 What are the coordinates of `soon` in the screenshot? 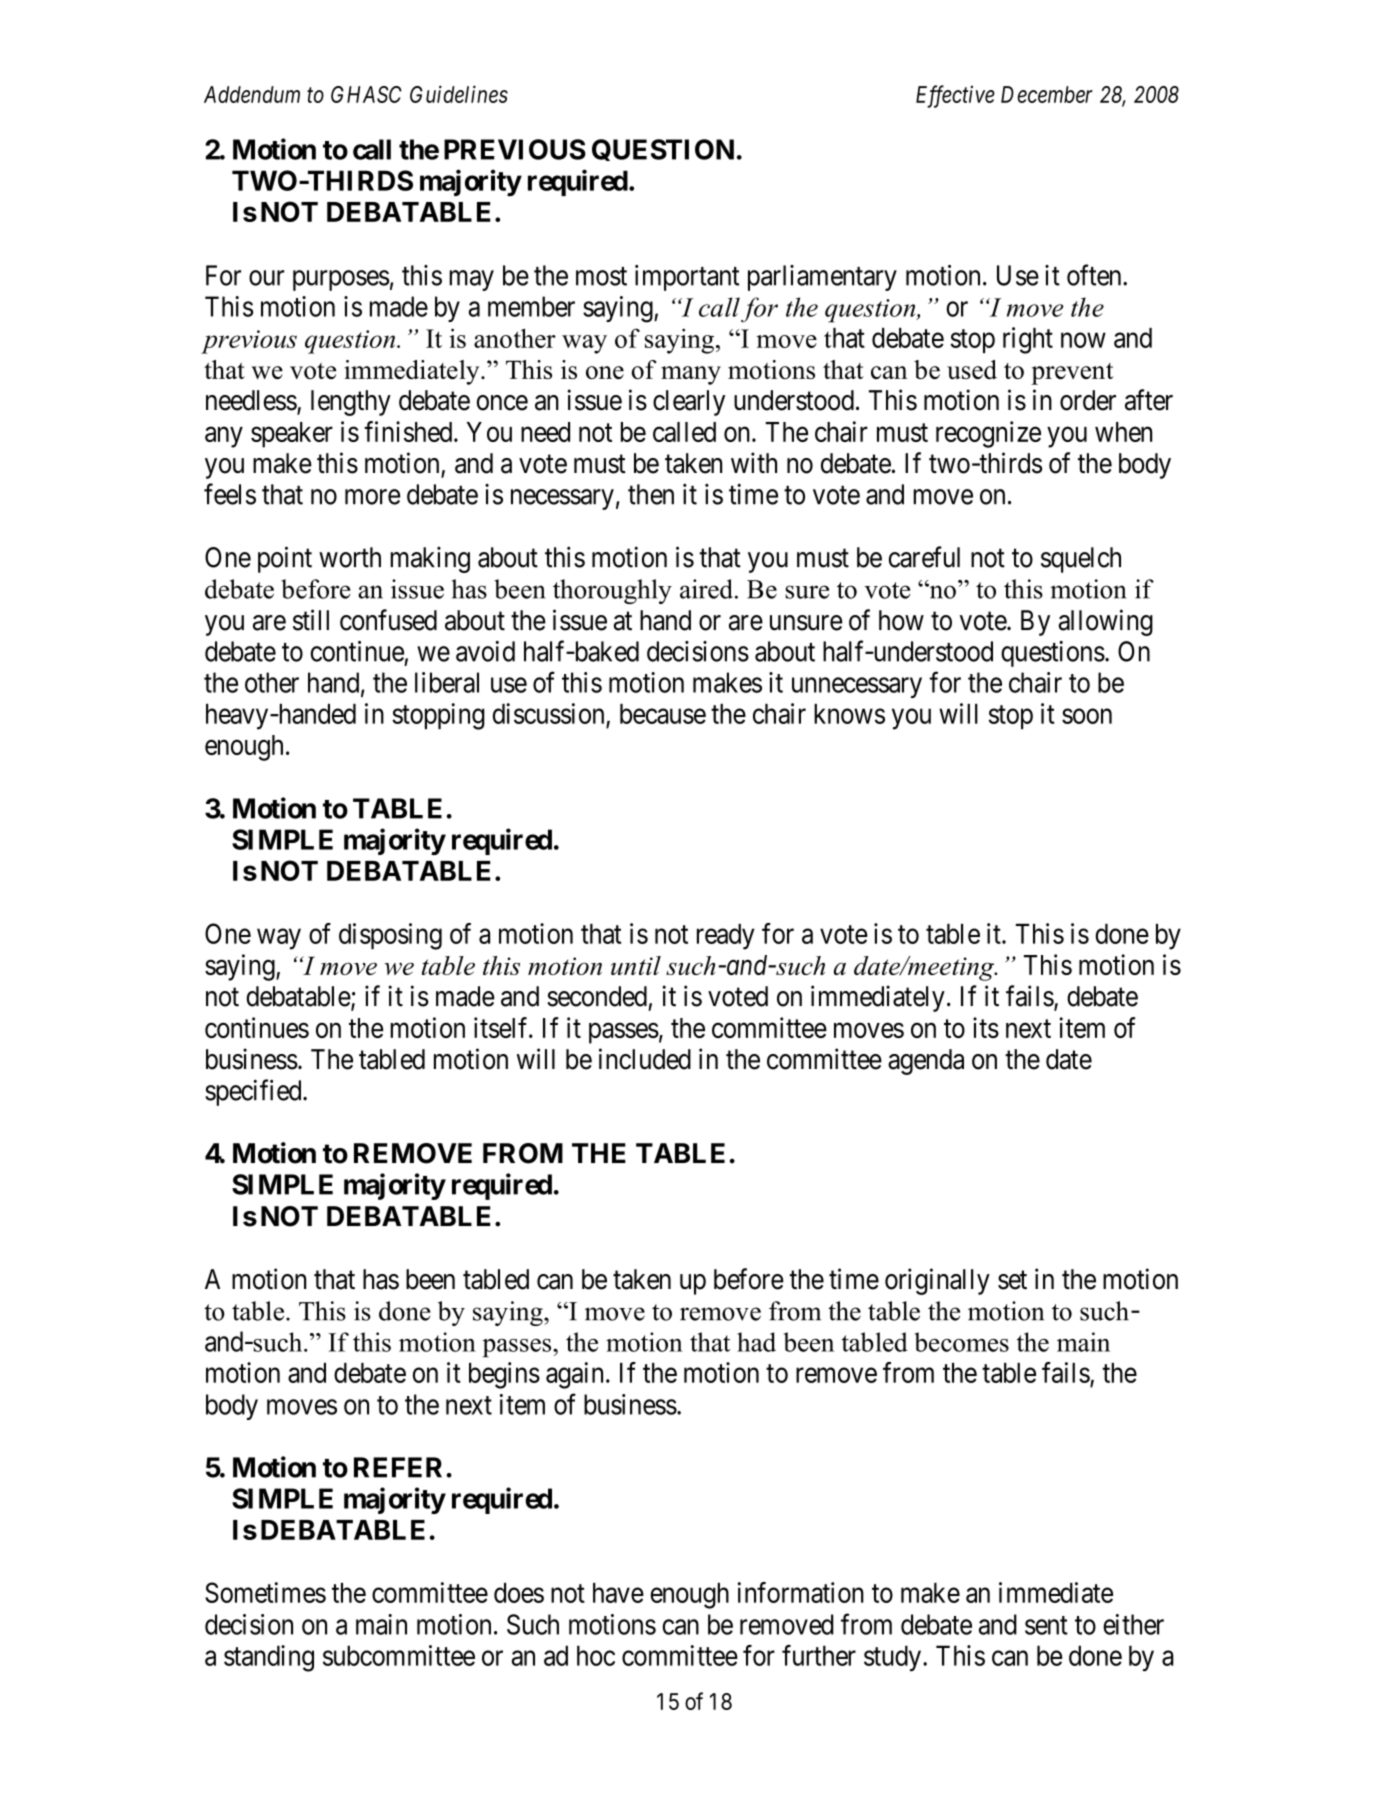 It's located at (1087, 716).
